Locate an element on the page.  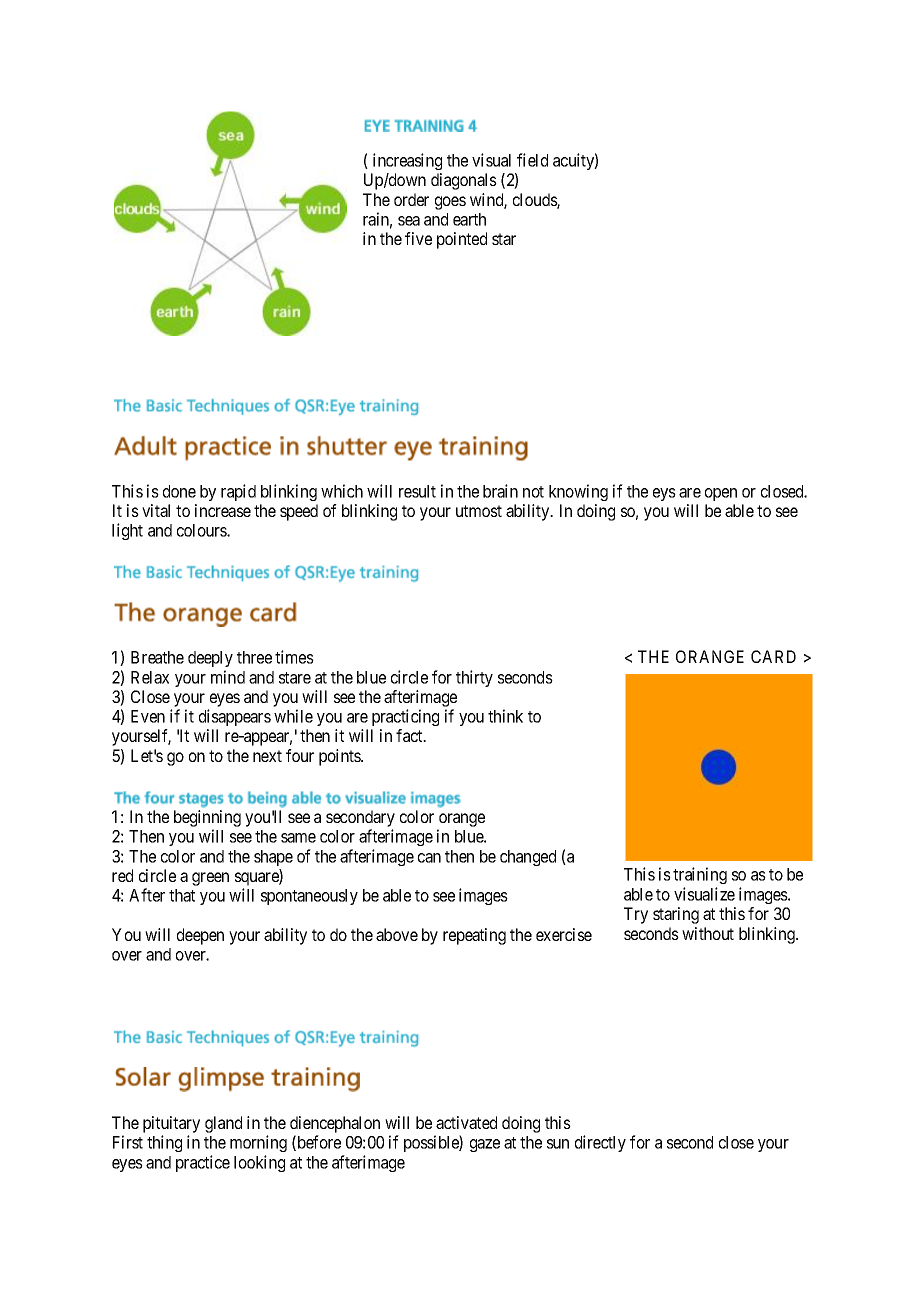
gland is located at coordinates (223, 1124).
